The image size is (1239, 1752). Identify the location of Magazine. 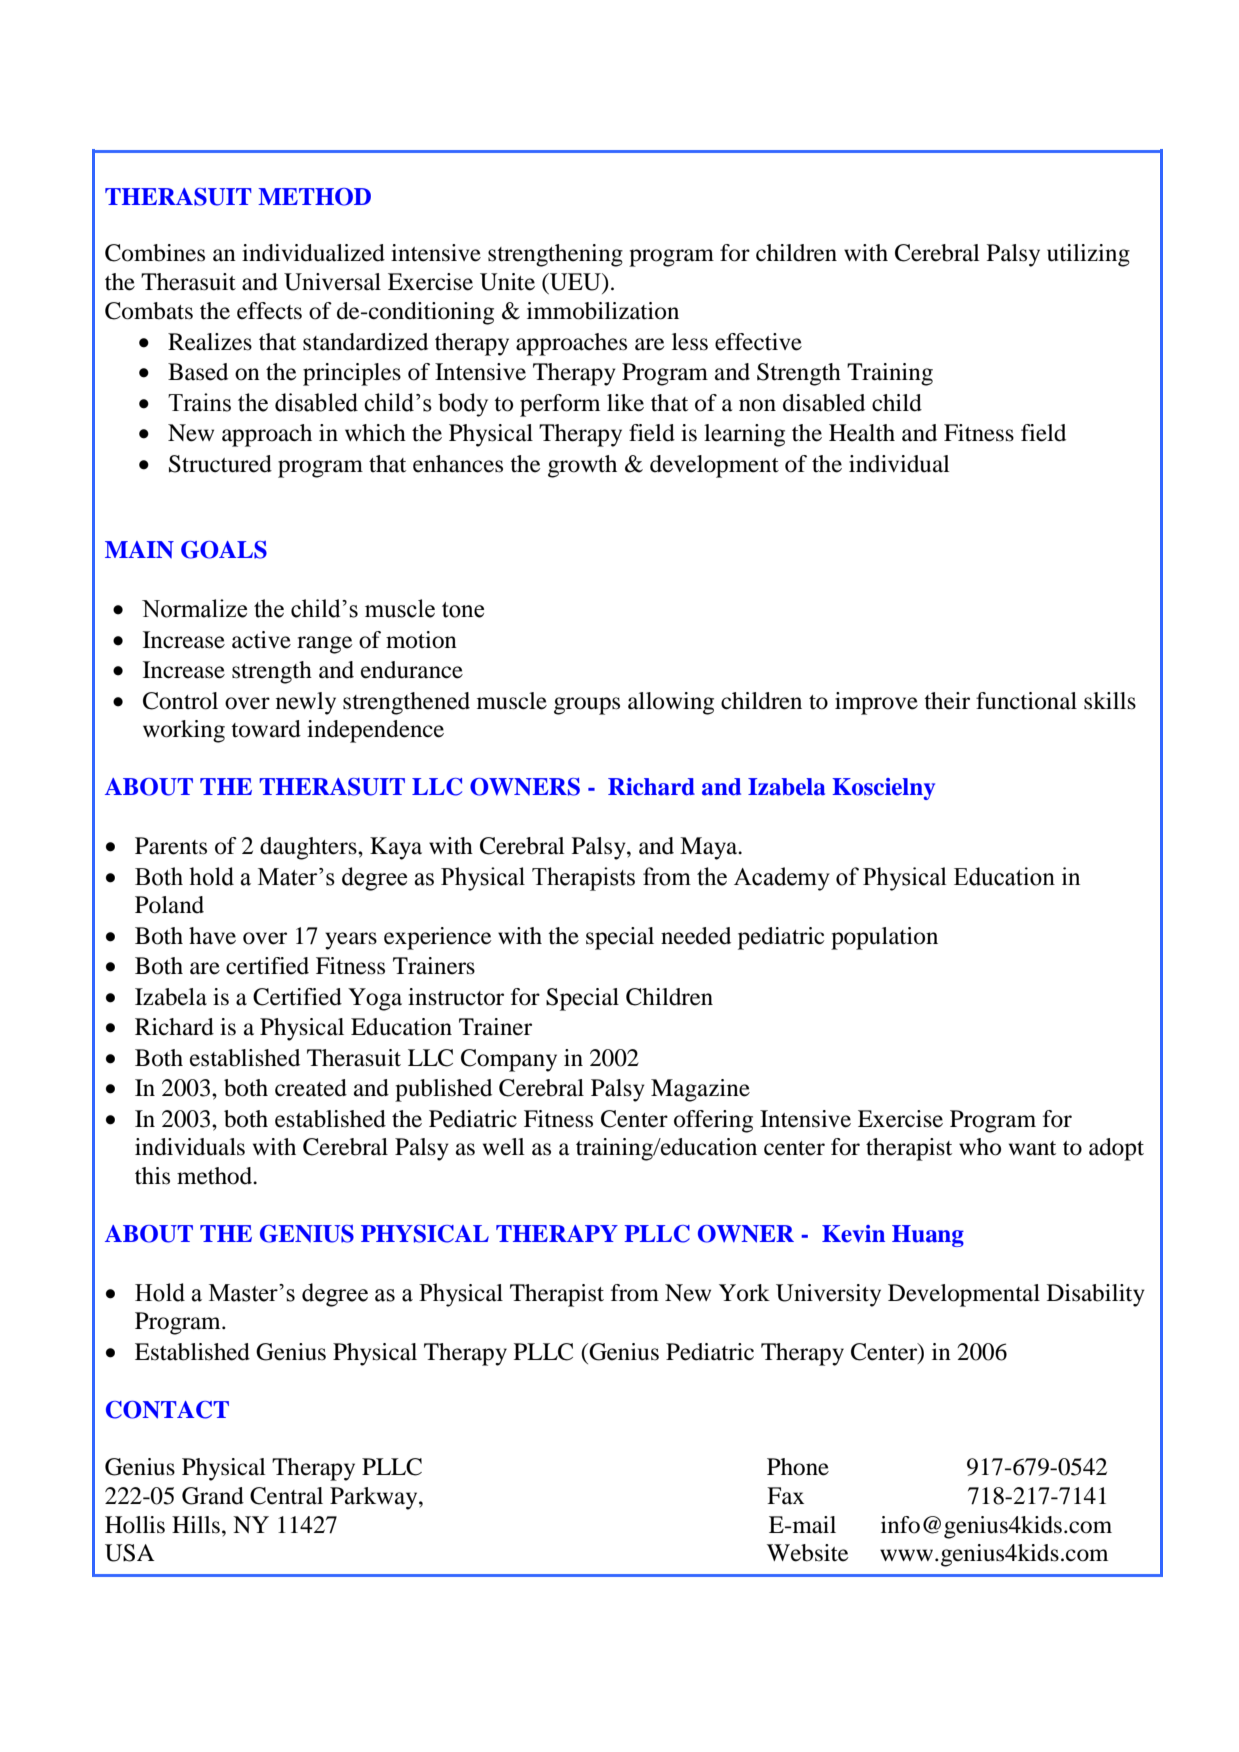
(700, 1090).
